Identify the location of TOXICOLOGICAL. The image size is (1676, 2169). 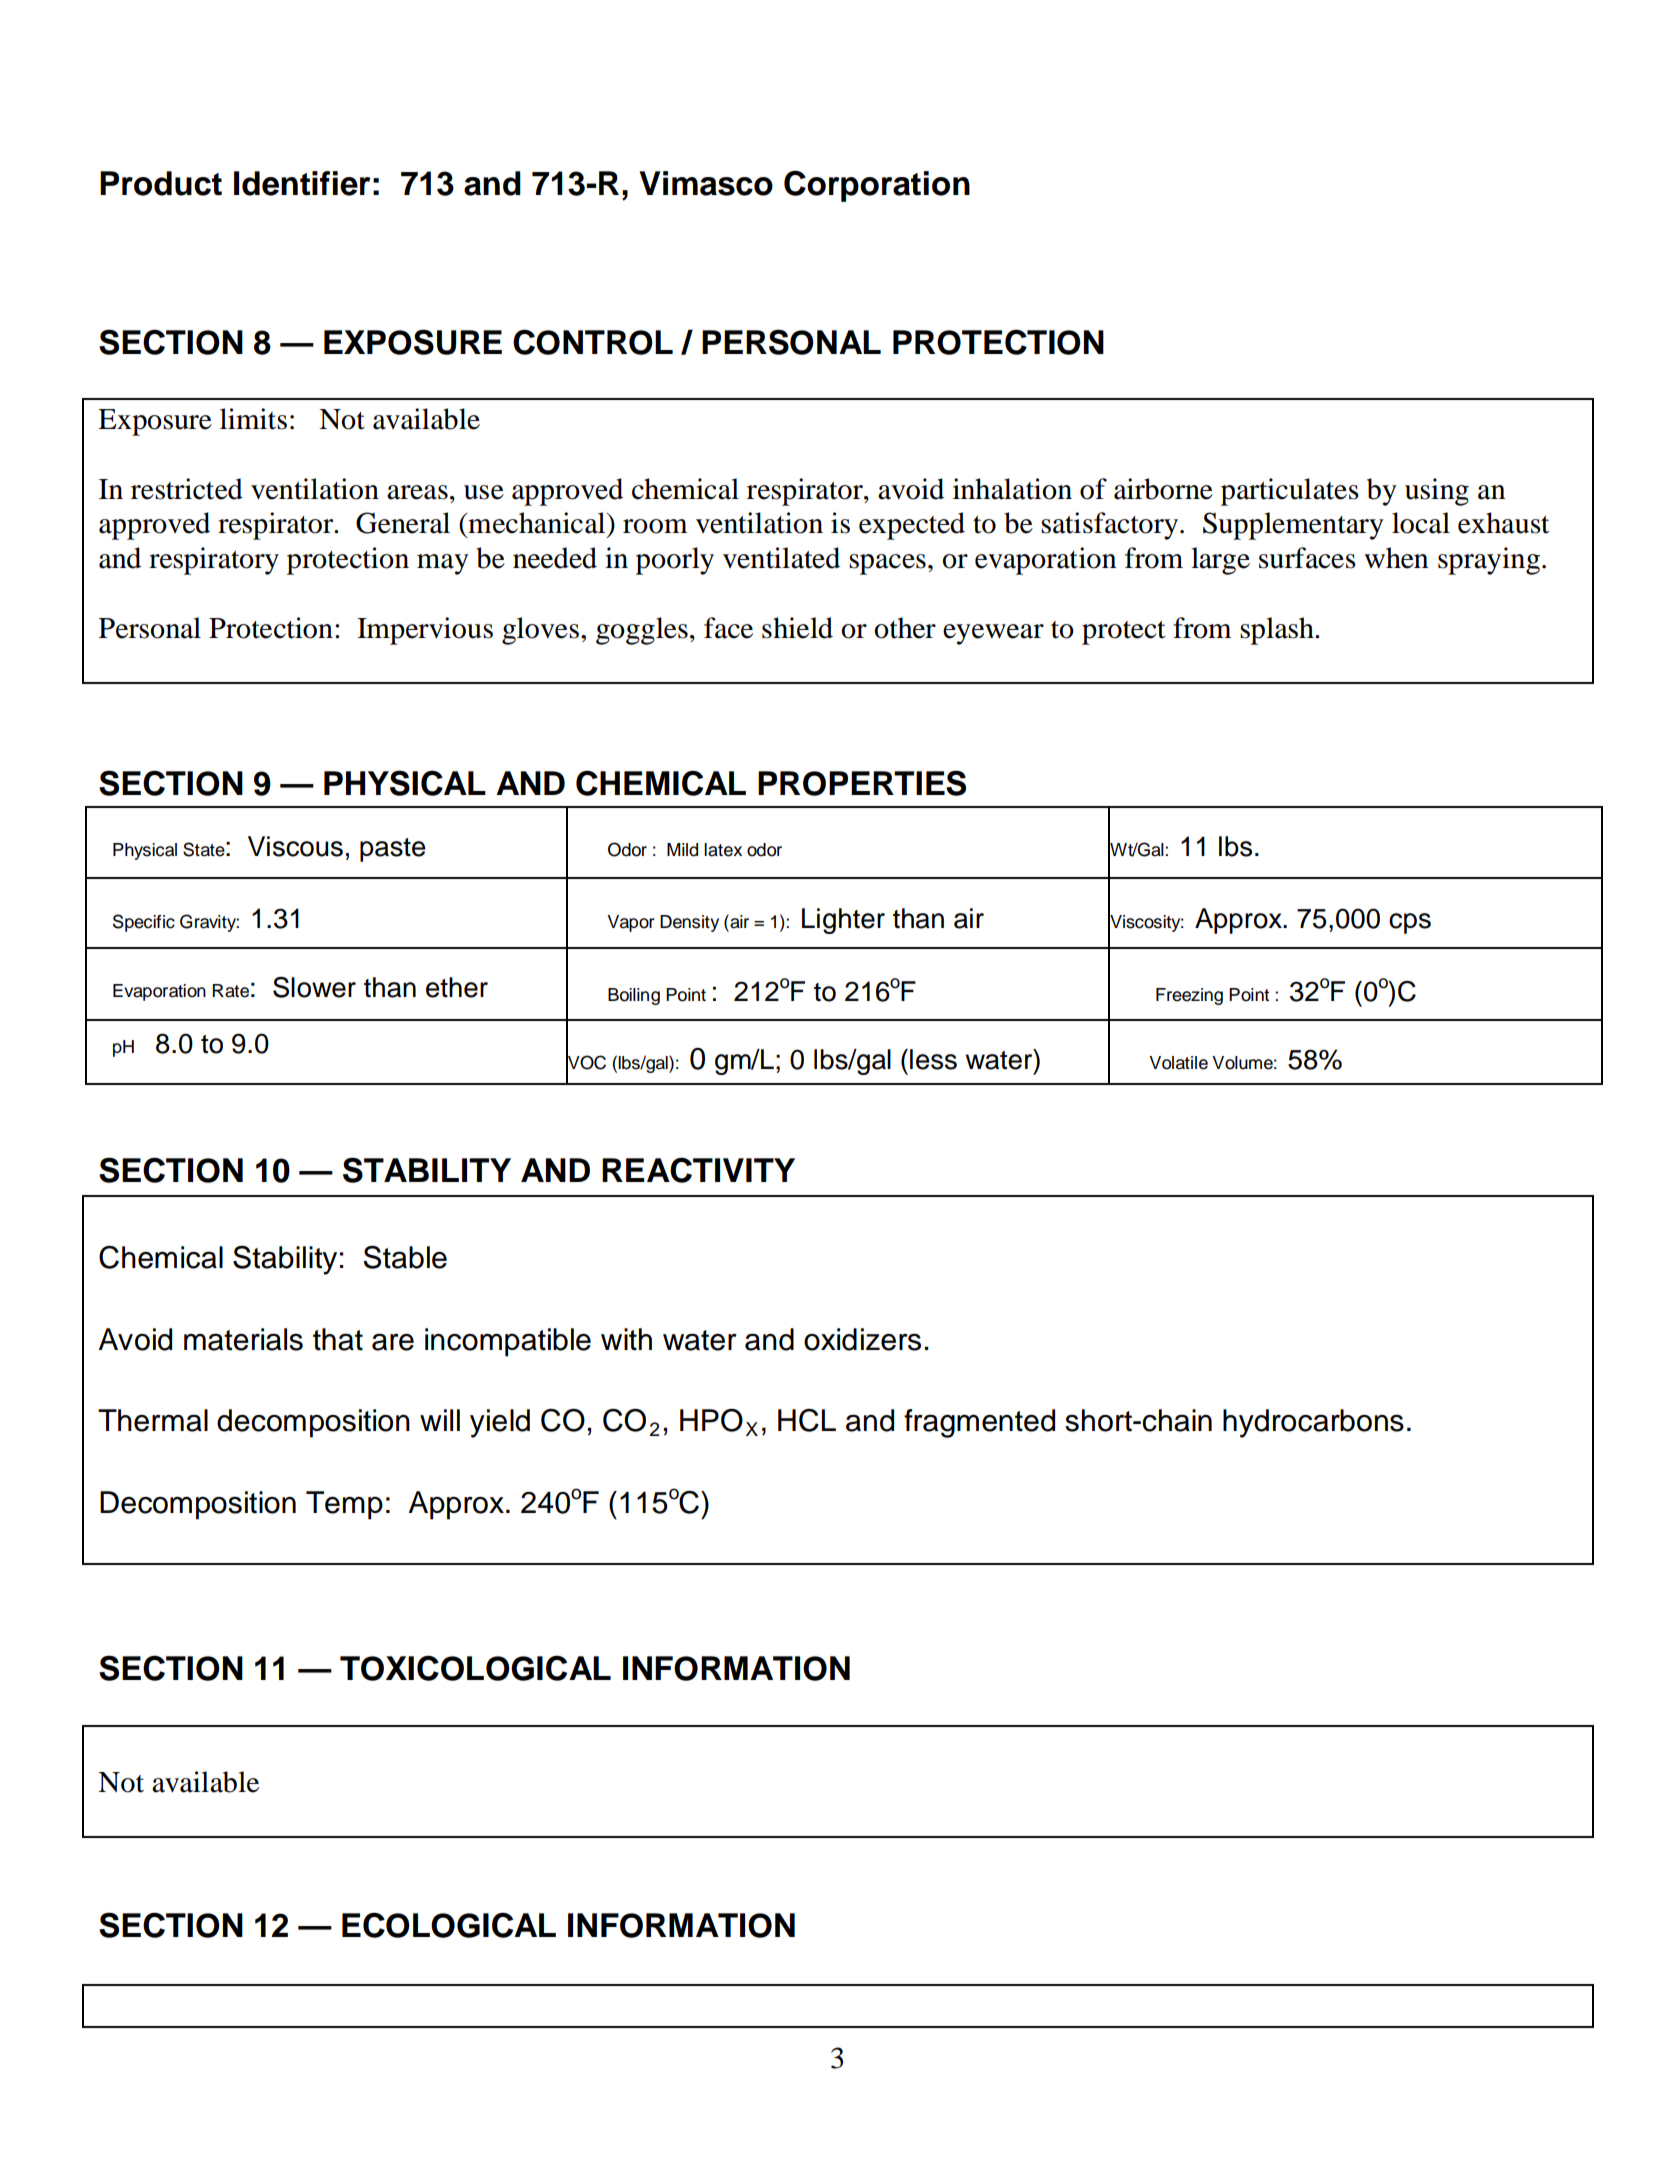
(475, 1668).
